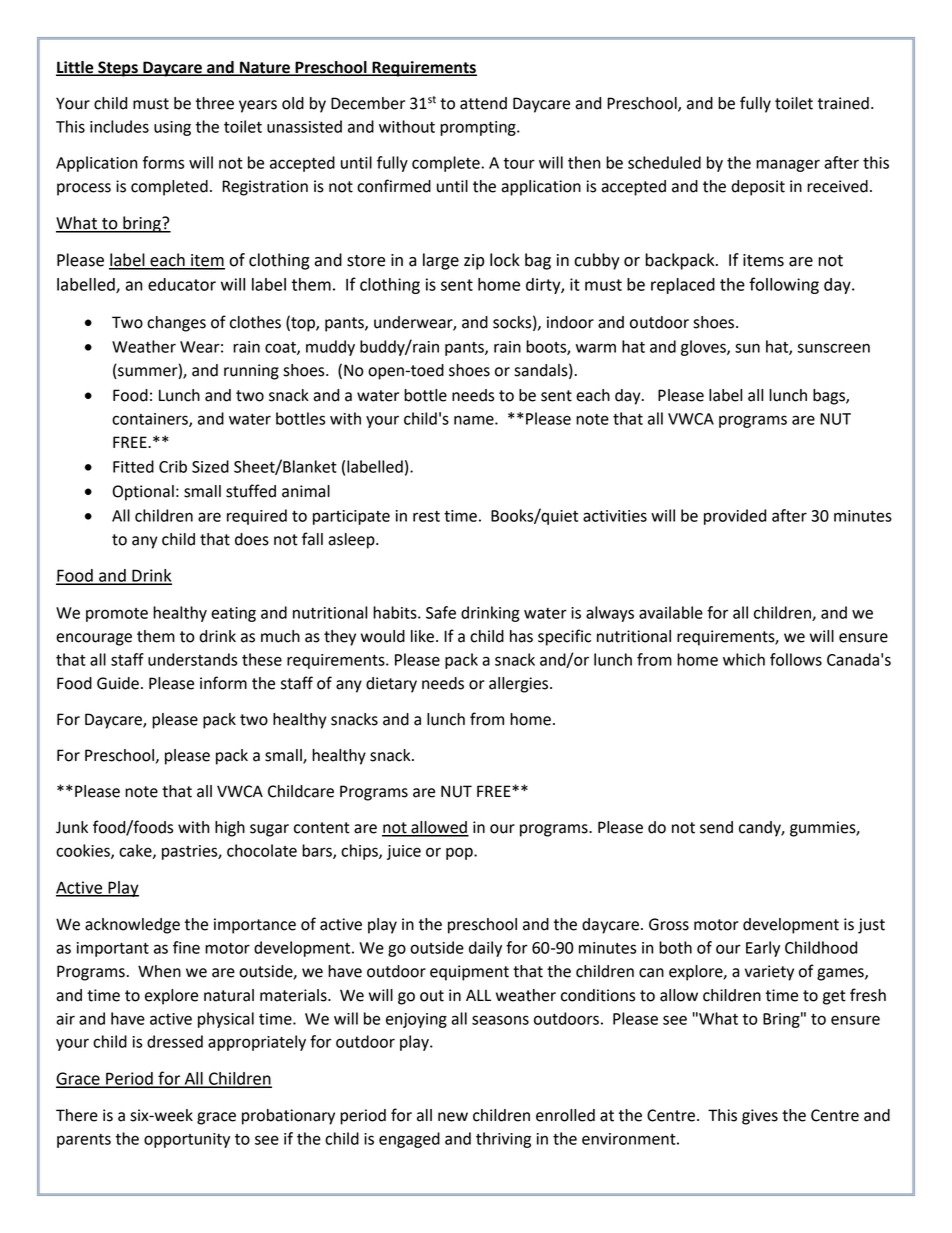  What do you see at coordinates (796, 659) in the image?
I see `follows` at bounding box center [796, 659].
